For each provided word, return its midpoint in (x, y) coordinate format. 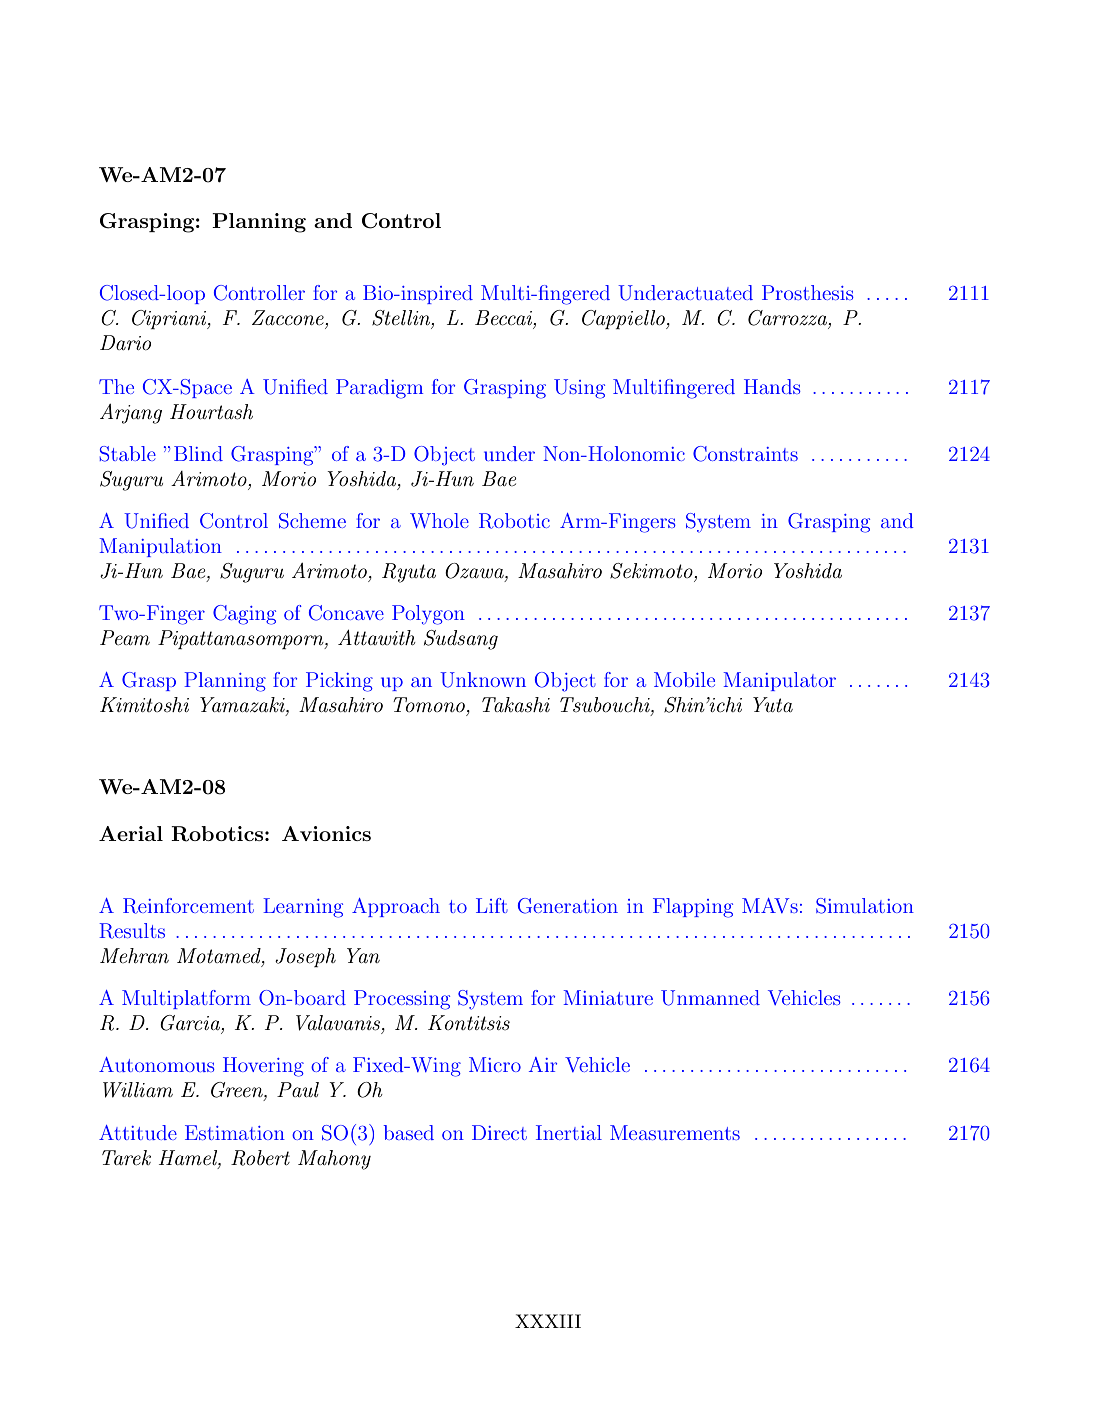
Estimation (235, 1132)
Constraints (745, 454)
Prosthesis (808, 292)
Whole (439, 520)
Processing (402, 1000)
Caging (244, 615)
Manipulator (779, 681)
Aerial (131, 833)
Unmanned (710, 998)
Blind (198, 453)
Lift (492, 905)
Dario (125, 342)
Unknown (483, 680)
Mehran (134, 955)
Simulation (865, 906)
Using (579, 389)
